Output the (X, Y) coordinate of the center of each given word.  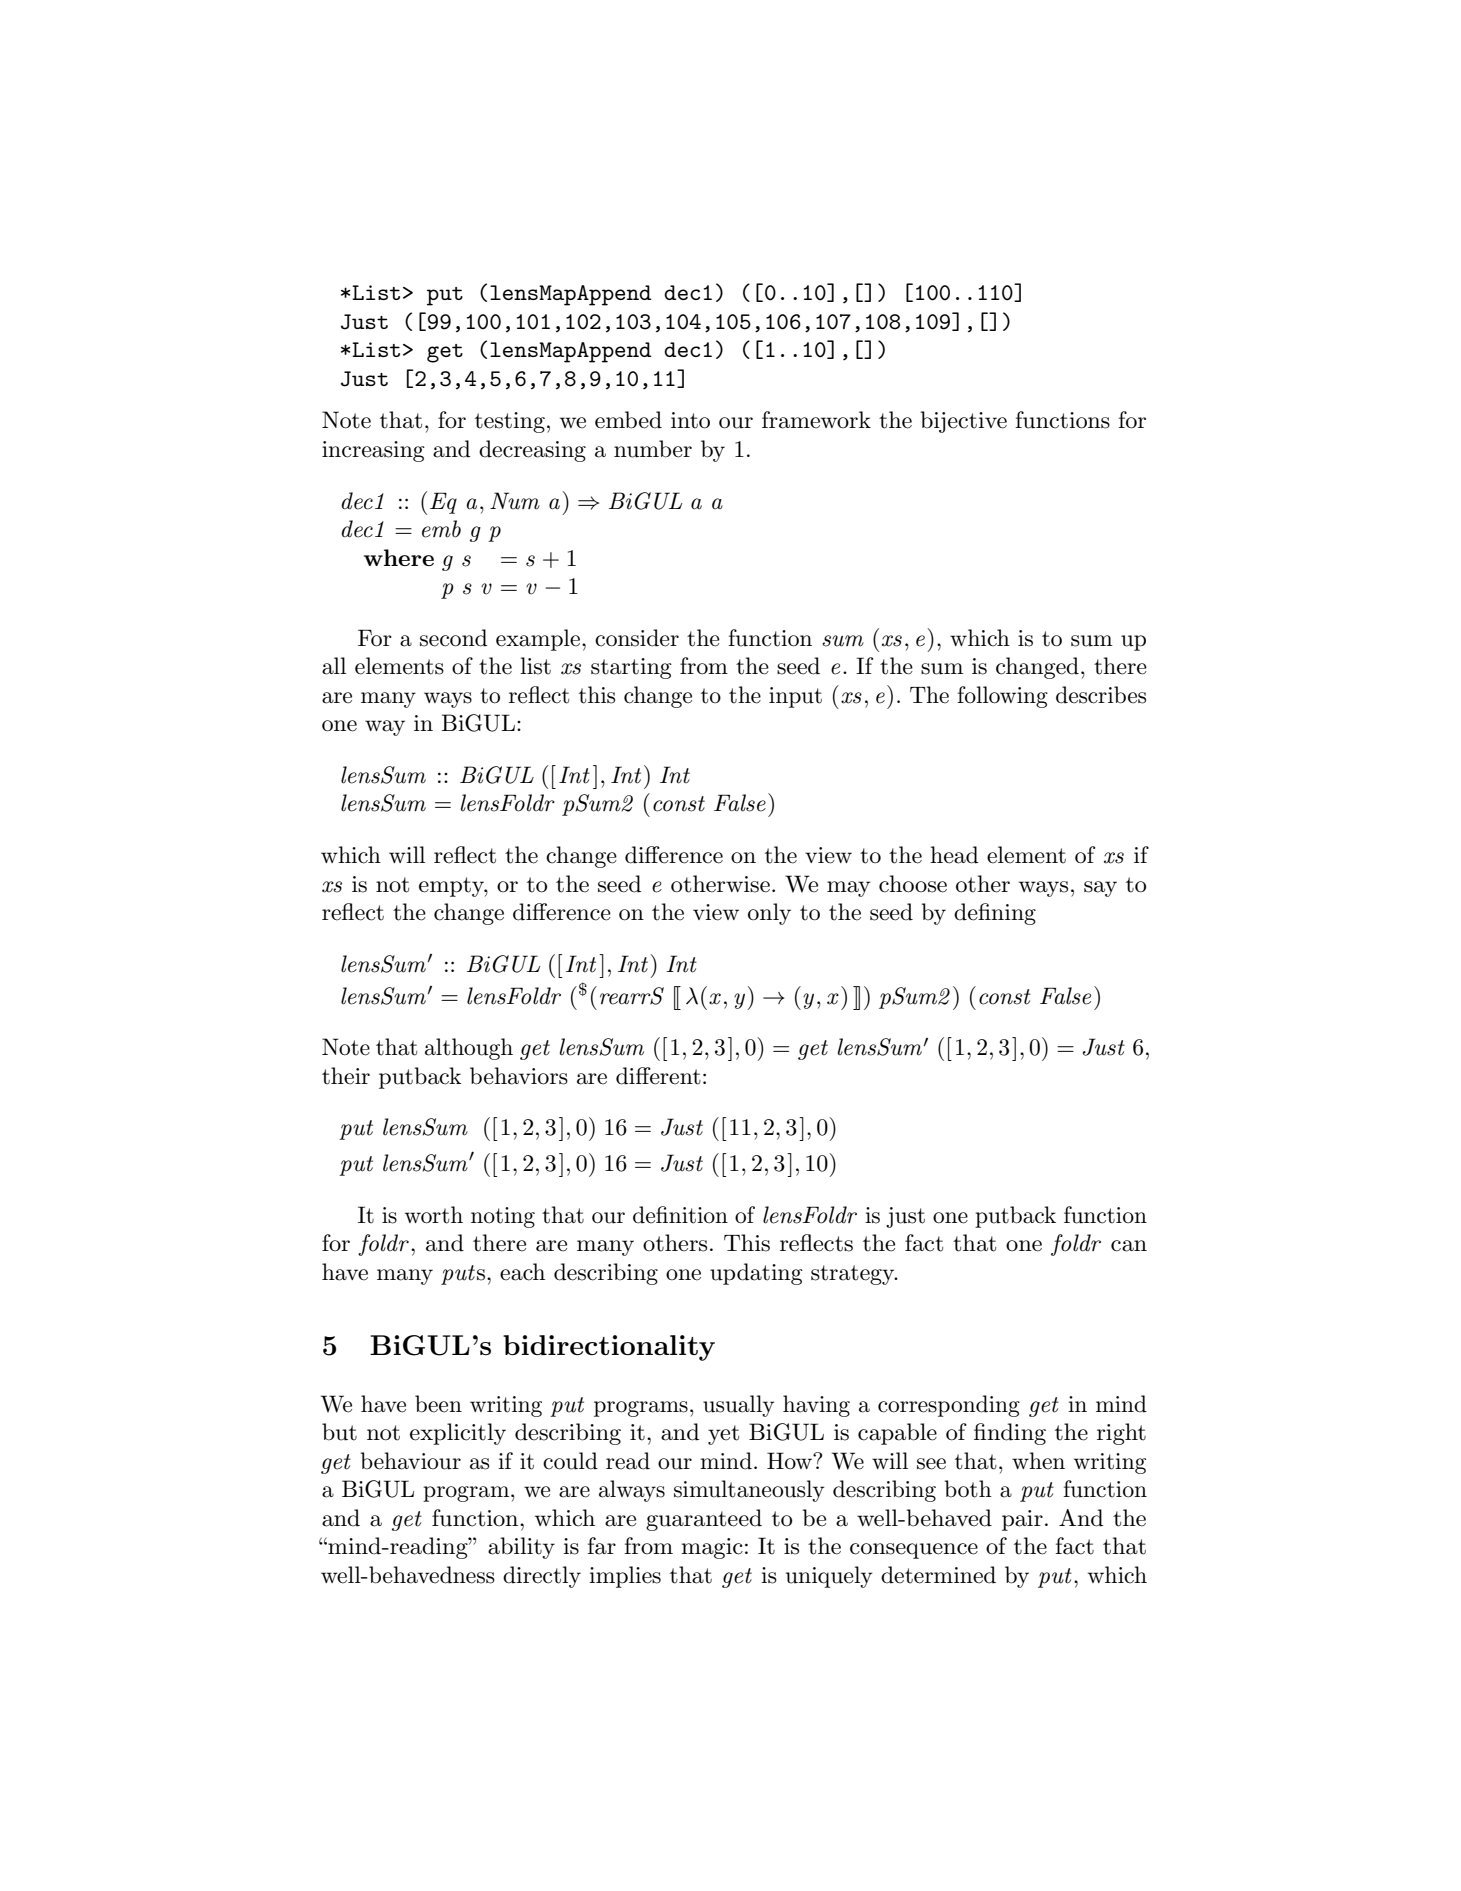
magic (712, 1548)
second (453, 638)
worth (434, 1215)
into (690, 420)
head (954, 855)
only (769, 914)
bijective (963, 422)
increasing (373, 451)
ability (521, 1548)
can (1129, 1246)
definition (680, 1215)
